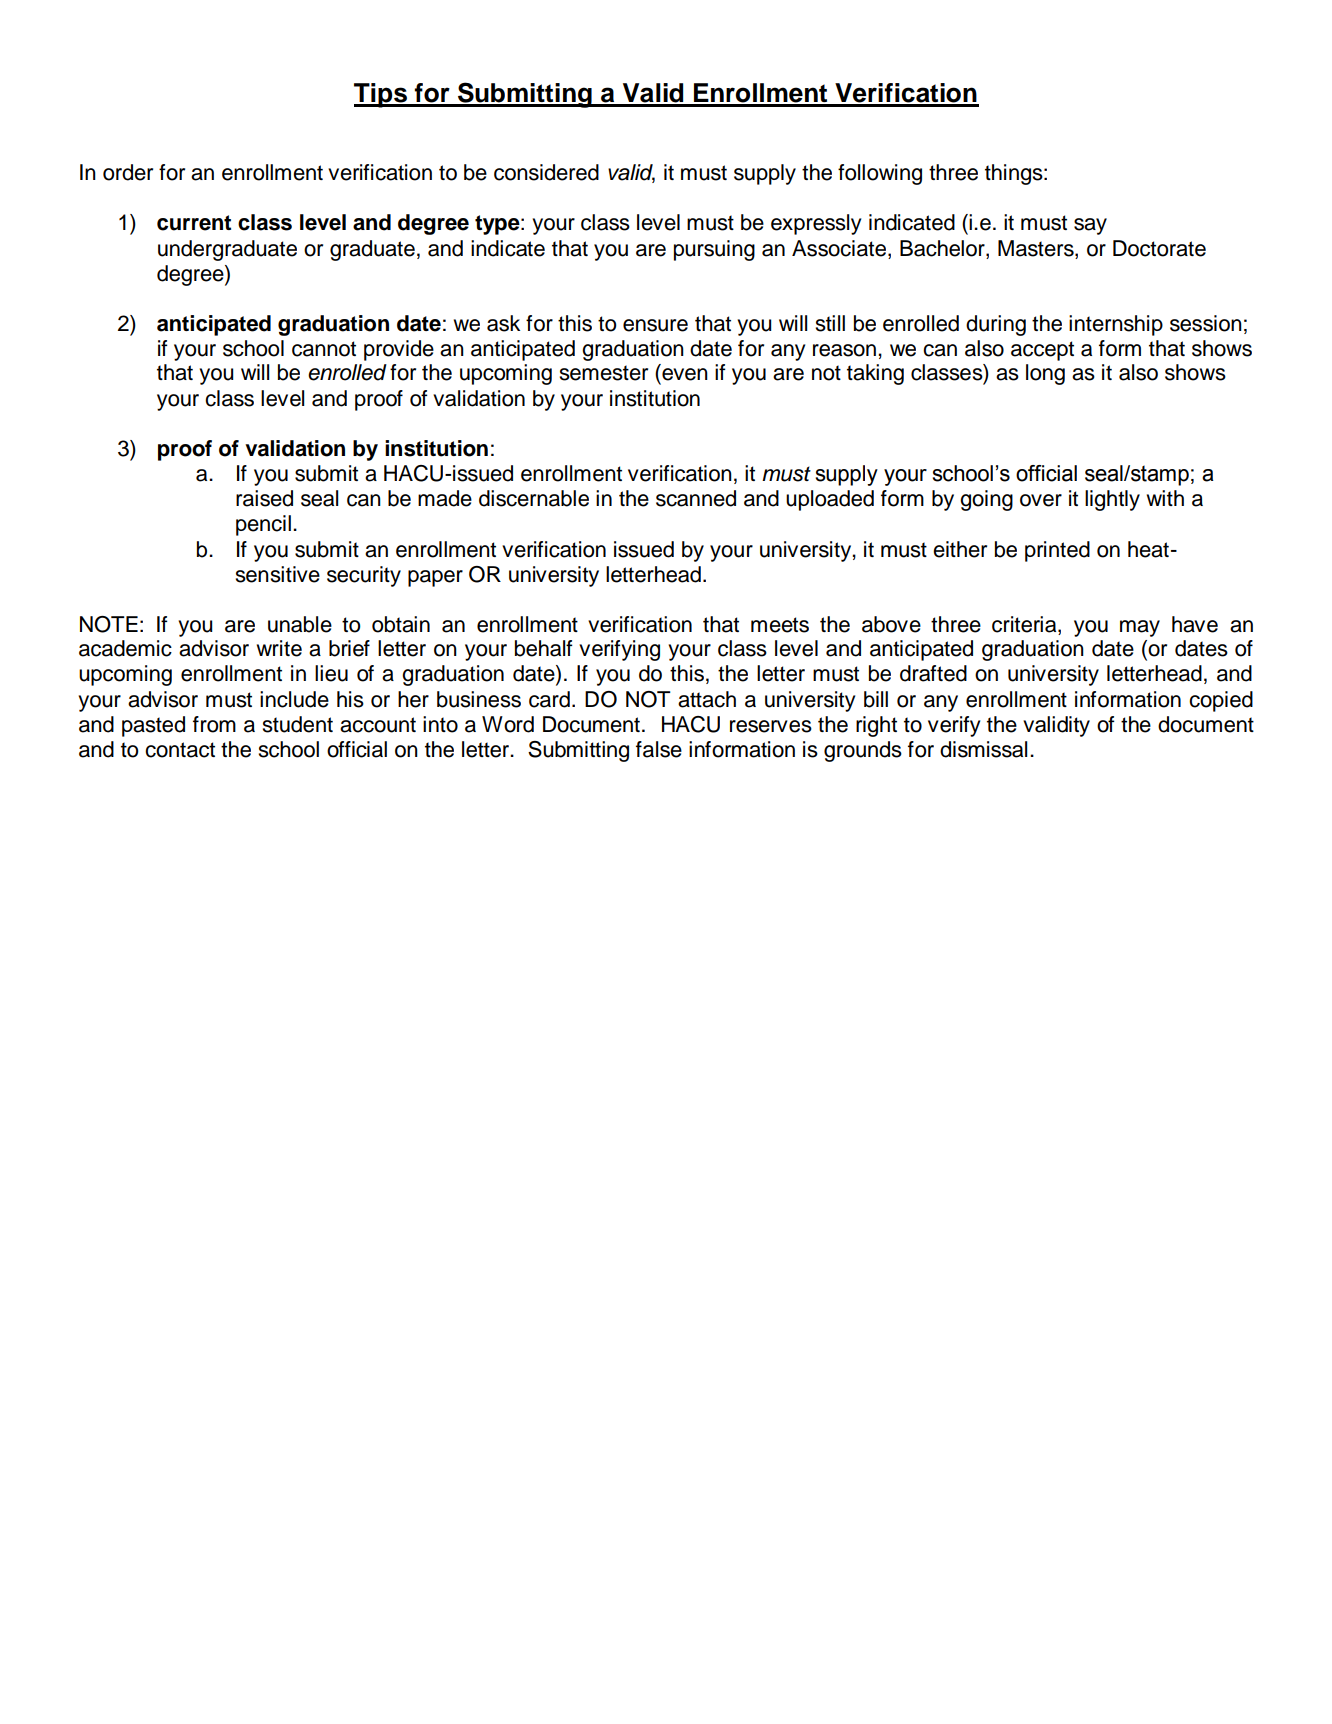 Image resolution: width=1332 pixels, height=1724 pixels. What do you see at coordinates (546, 172) in the screenshot?
I see `considered` at bounding box center [546, 172].
